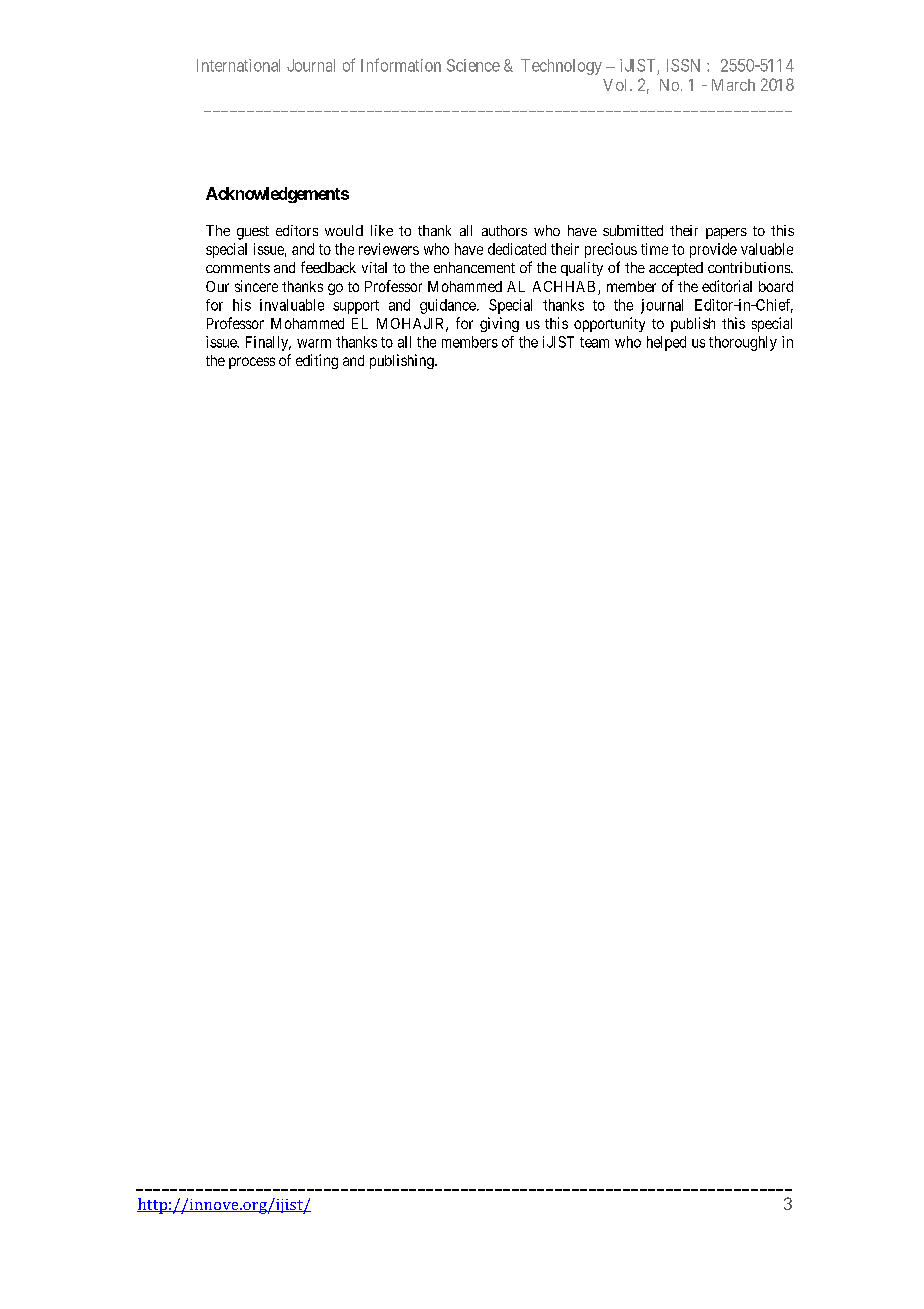 This page has width=924, height=1309. Describe the element at coordinates (317, 361) in the page. I see `editing` at that location.
